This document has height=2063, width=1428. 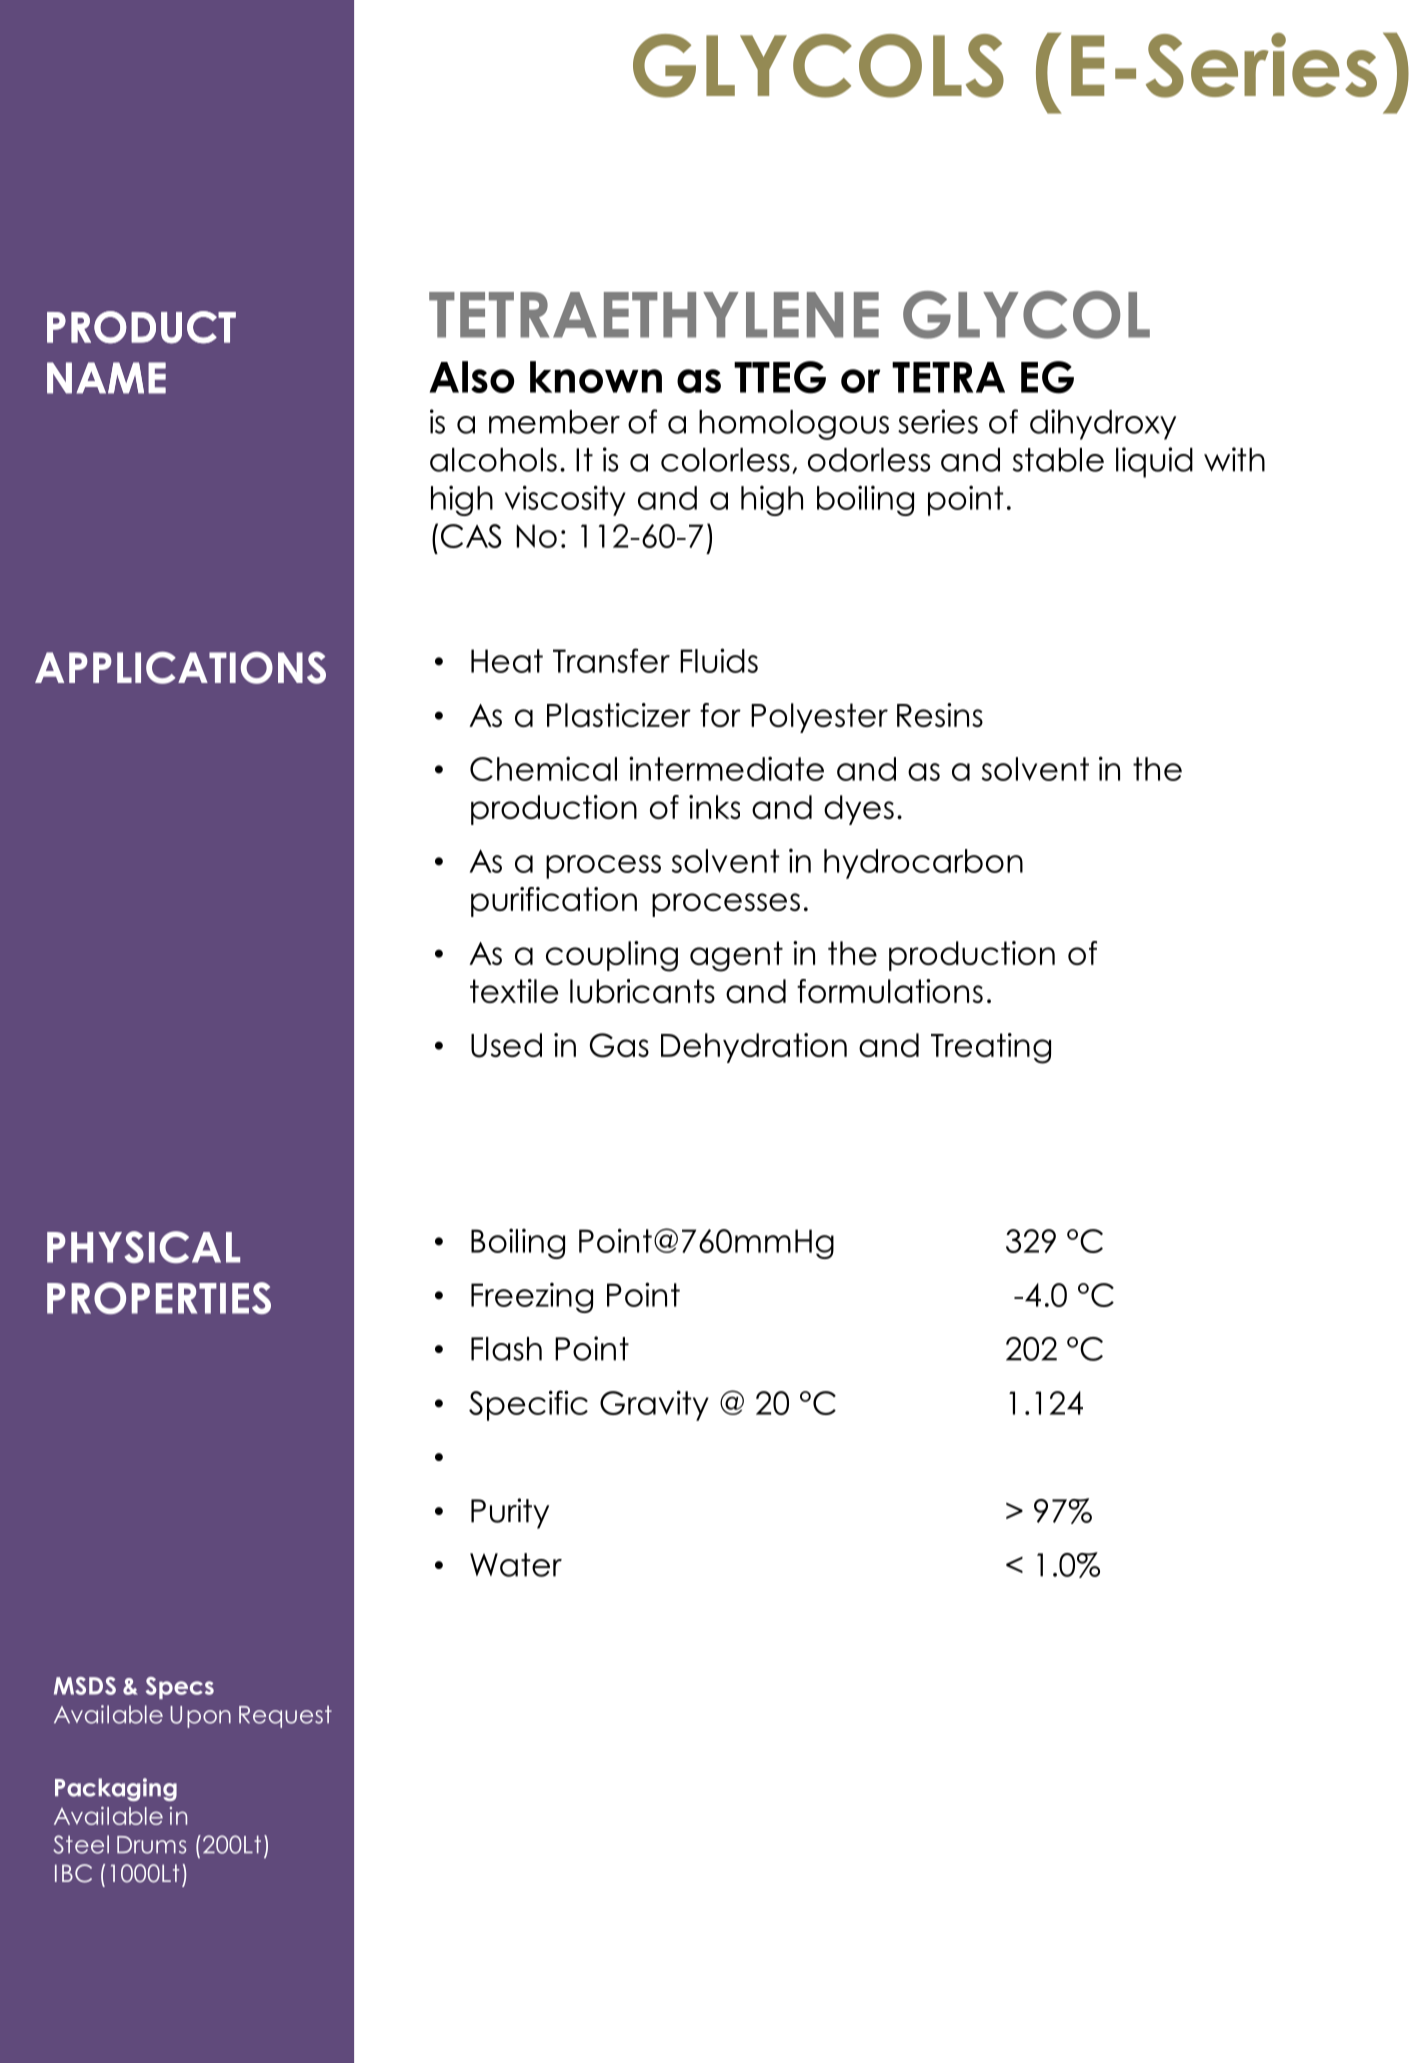 What do you see at coordinates (516, 1565) in the document?
I see `Water` at bounding box center [516, 1565].
